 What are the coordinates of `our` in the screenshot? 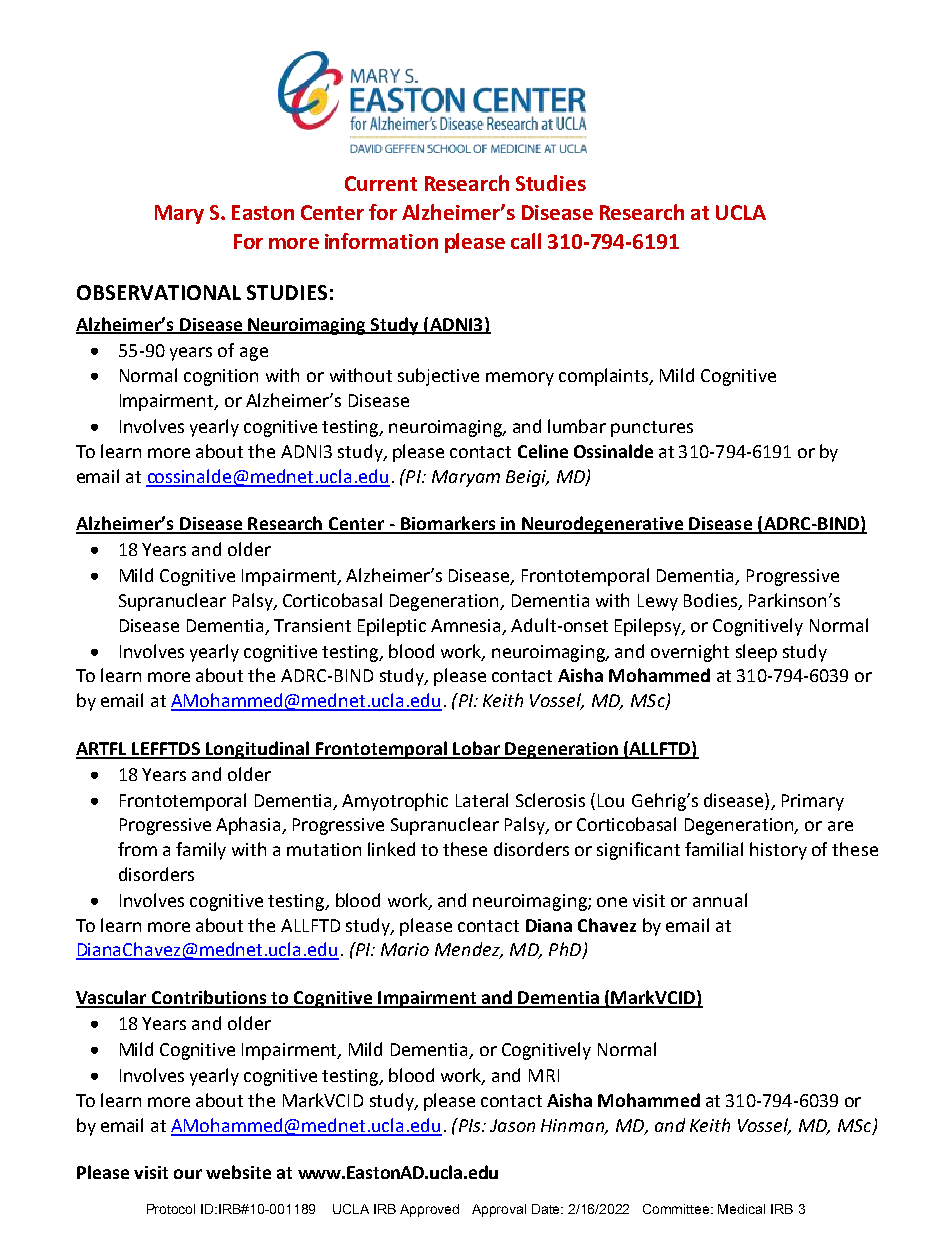 It's located at (188, 1174).
